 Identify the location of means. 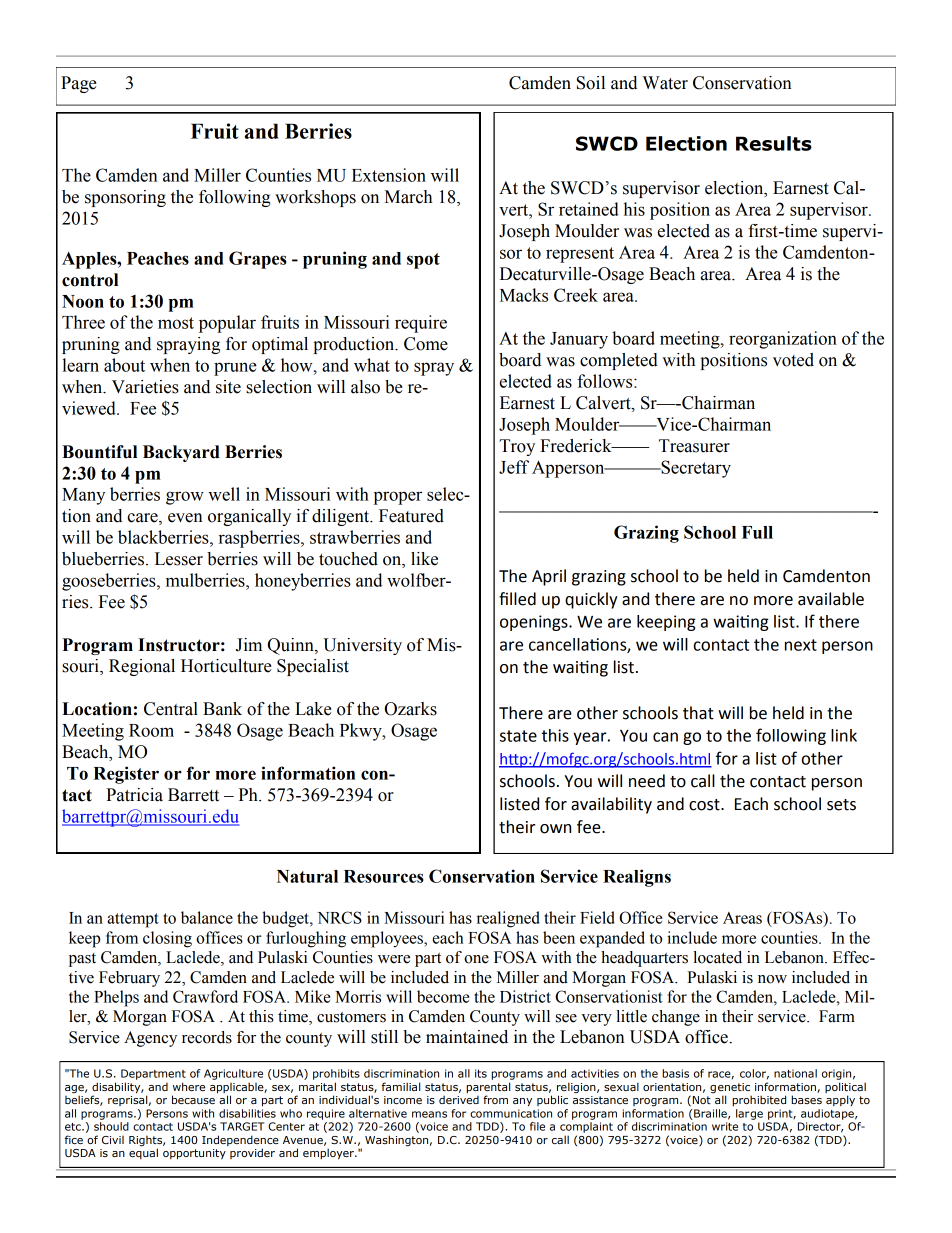
(429, 1114).
